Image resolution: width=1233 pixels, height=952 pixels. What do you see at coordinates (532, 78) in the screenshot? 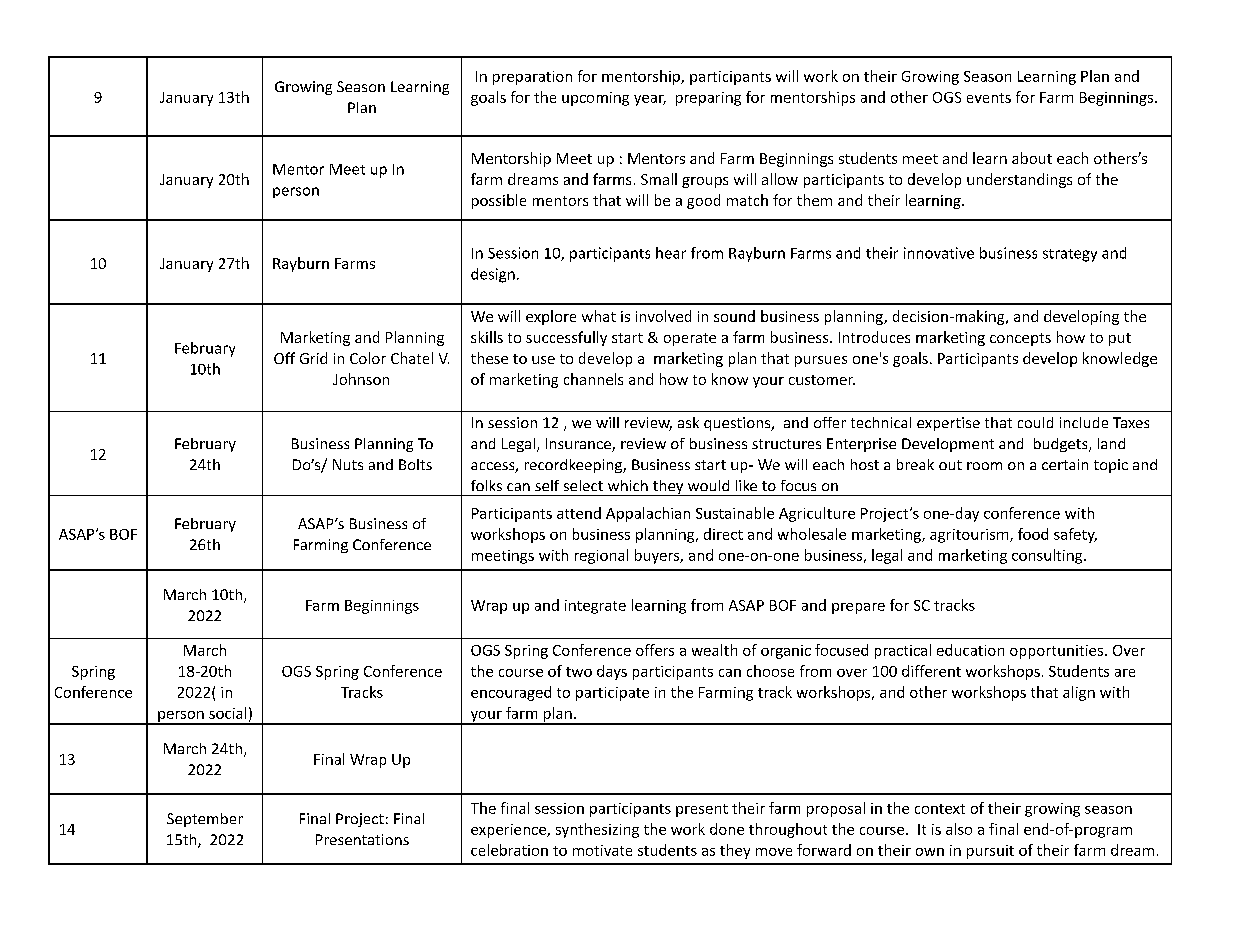
I see `preparation` at bounding box center [532, 78].
